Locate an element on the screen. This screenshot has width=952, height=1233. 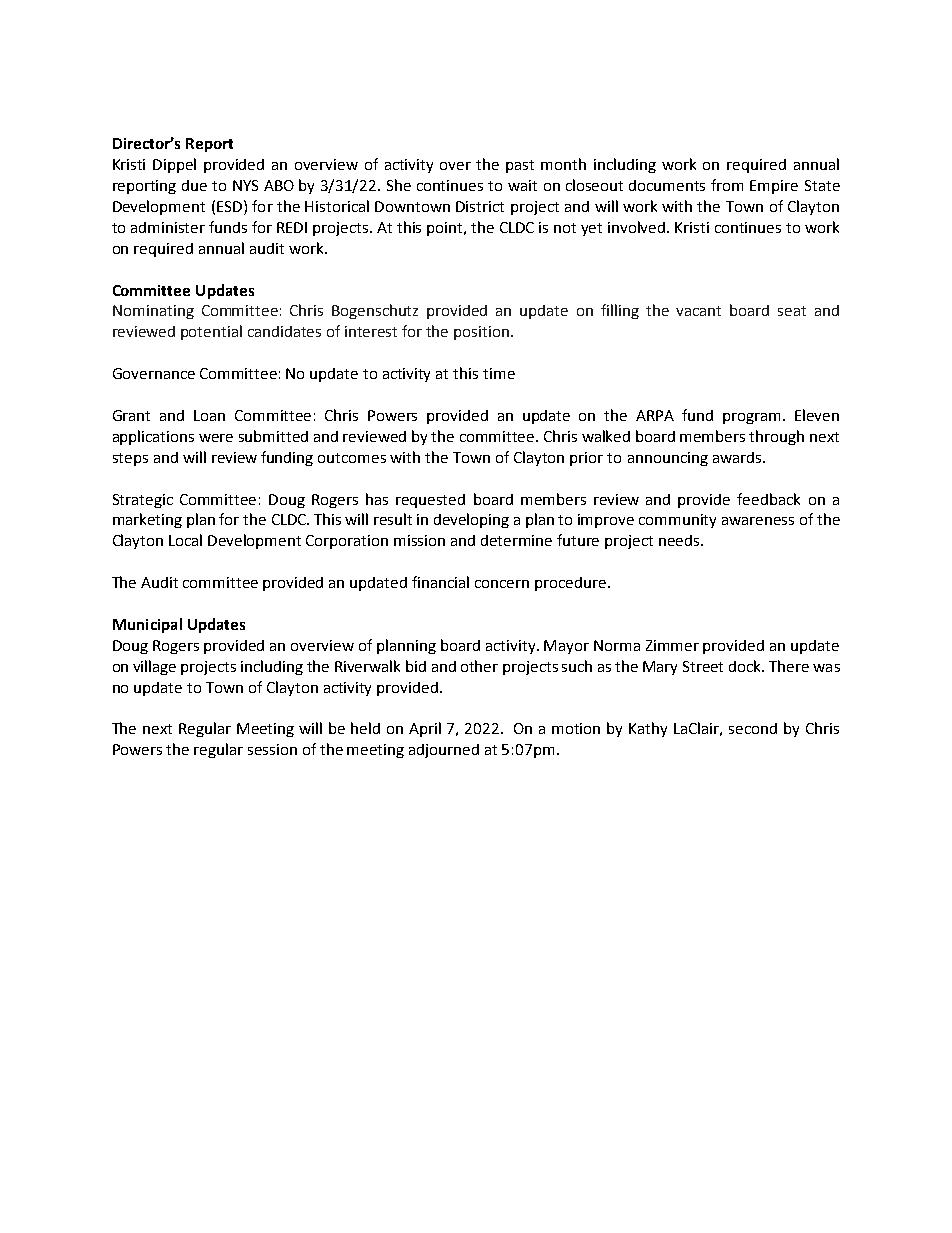
potential is located at coordinates (211, 332).
